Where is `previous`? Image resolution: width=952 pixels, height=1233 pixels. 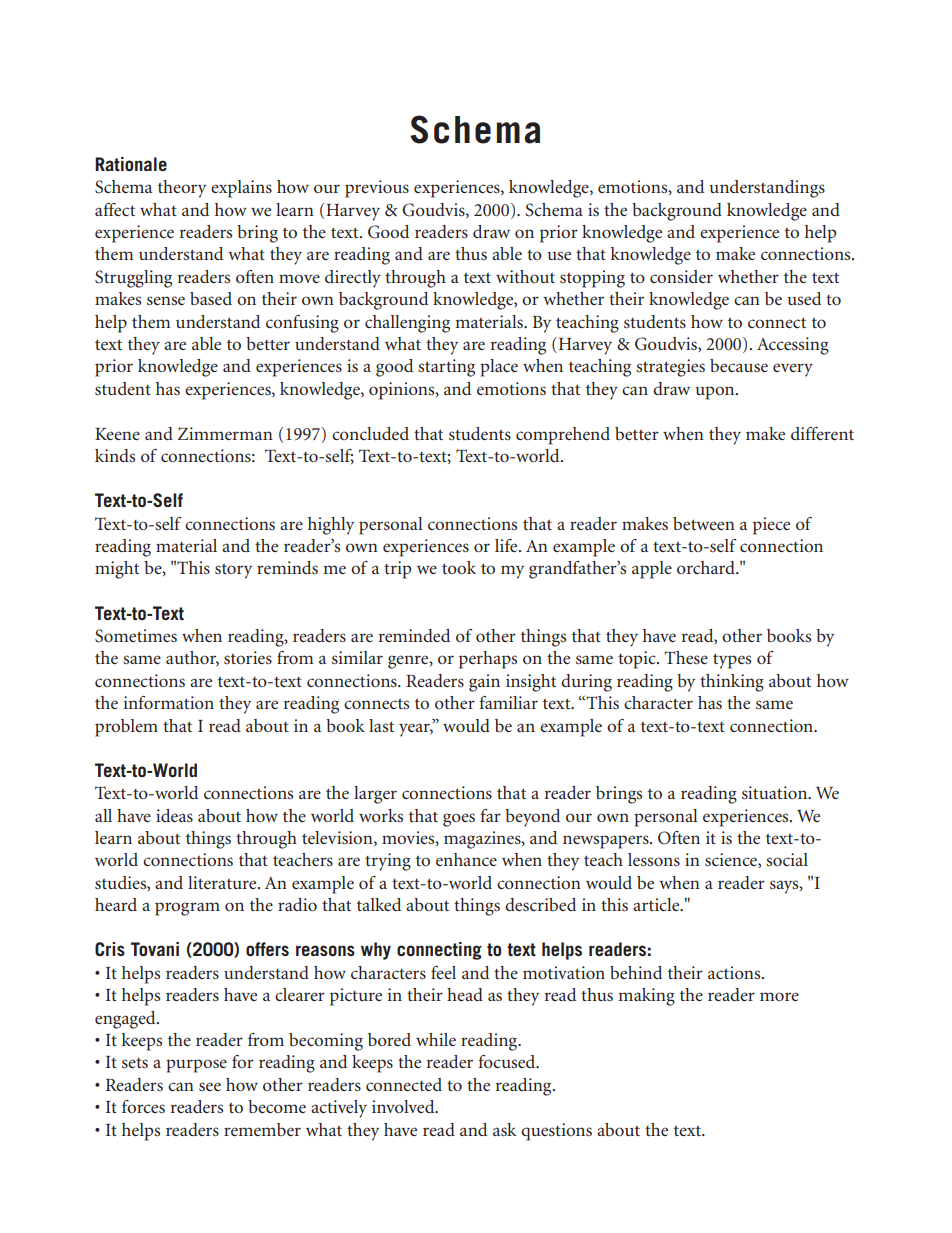
previous is located at coordinates (377, 189).
